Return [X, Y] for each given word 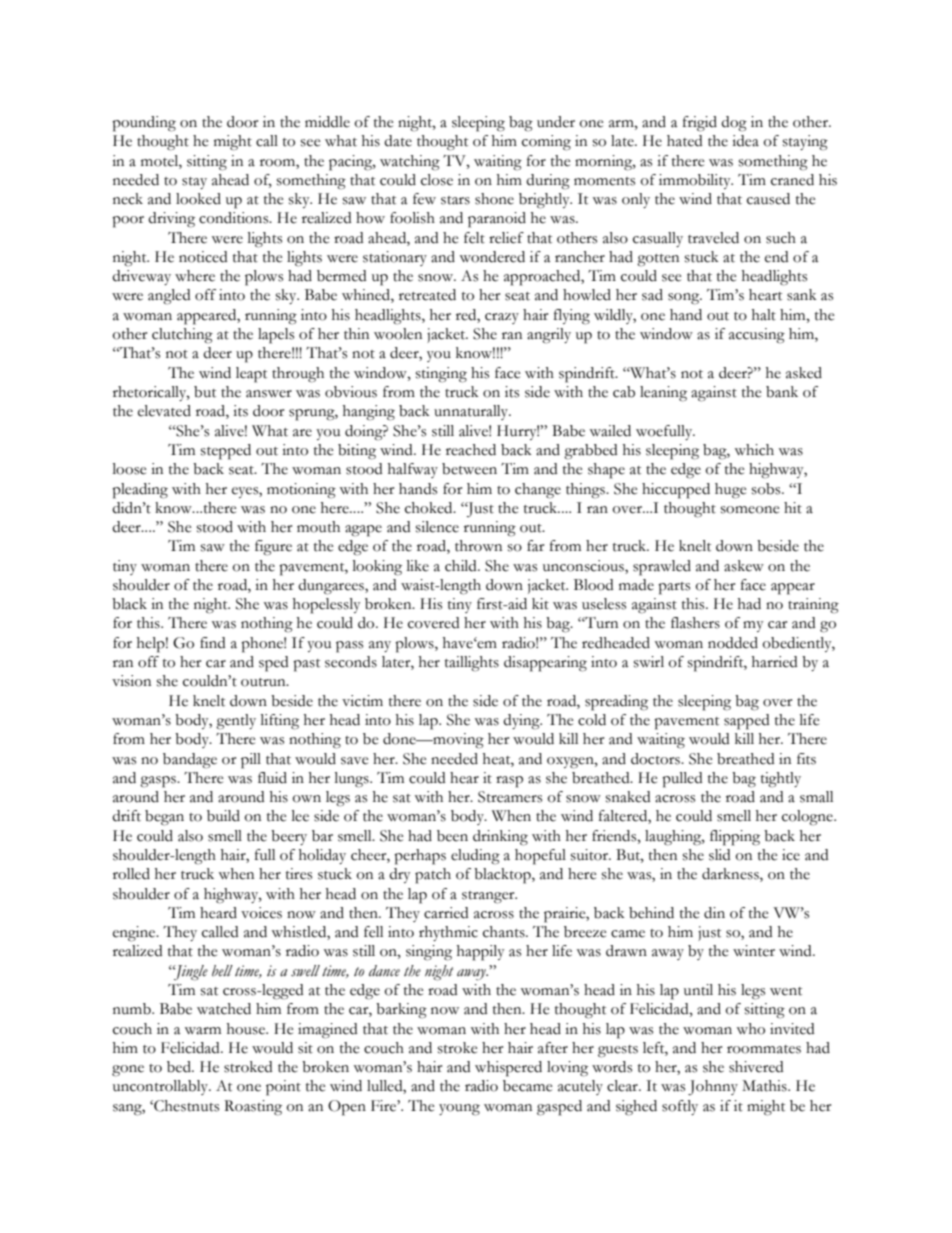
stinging [441, 375]
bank [782, 392]
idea [745, 141]
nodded [733, 643]
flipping [735, 838]
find [213, 643]
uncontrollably [162, 1087]
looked [198, 199]
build [223, 816]
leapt [251, 375]
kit [540, 604]
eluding [475, 857]
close [437, 180]
